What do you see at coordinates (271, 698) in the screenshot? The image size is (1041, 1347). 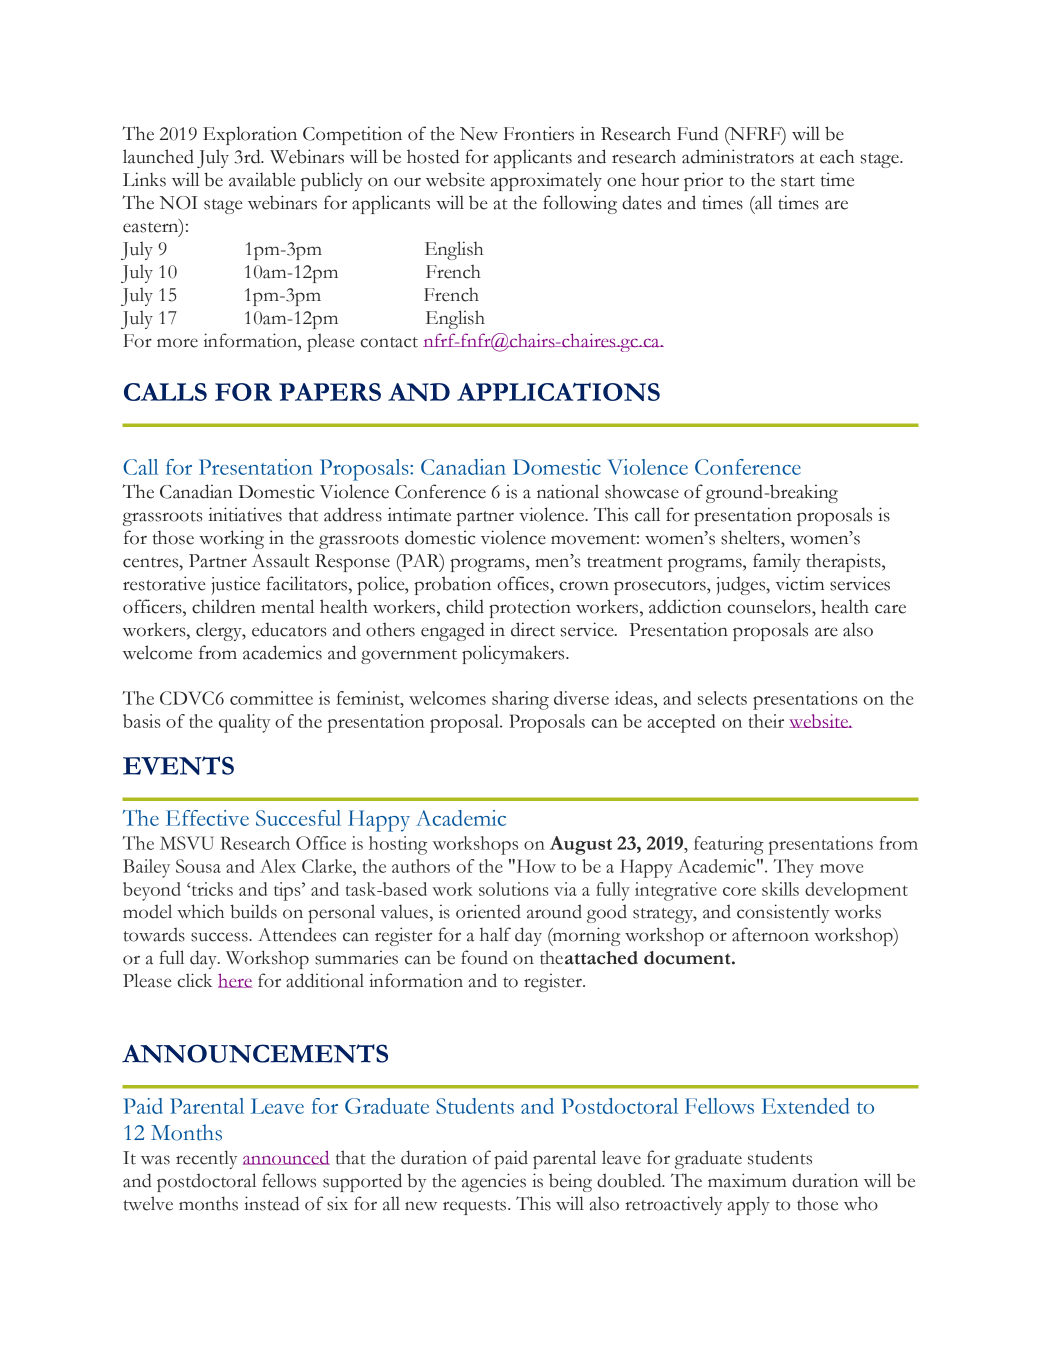 I see `committee` at bounding box center [271, 698].
